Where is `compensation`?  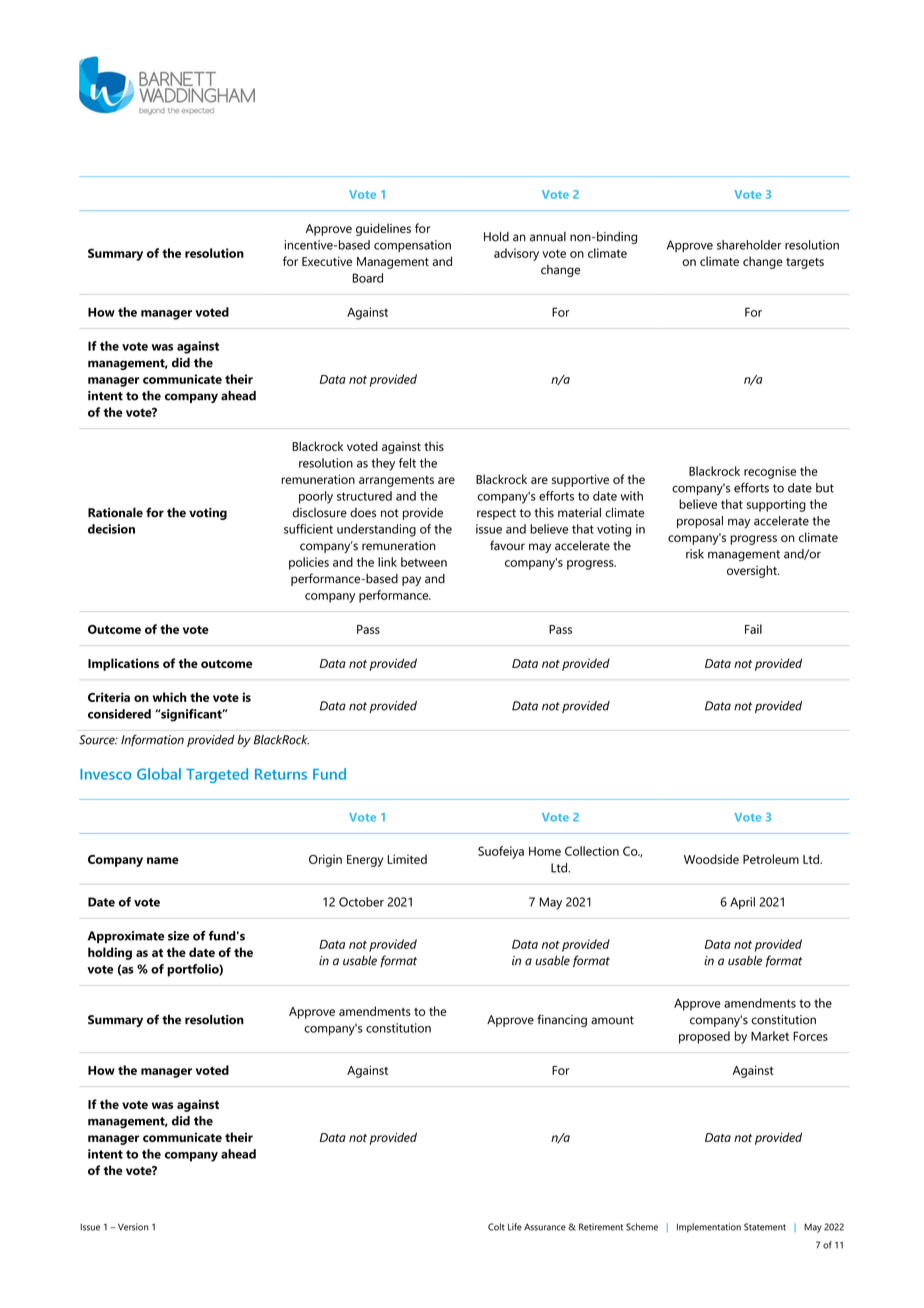
compensation is located at coordinates (412, 246).
